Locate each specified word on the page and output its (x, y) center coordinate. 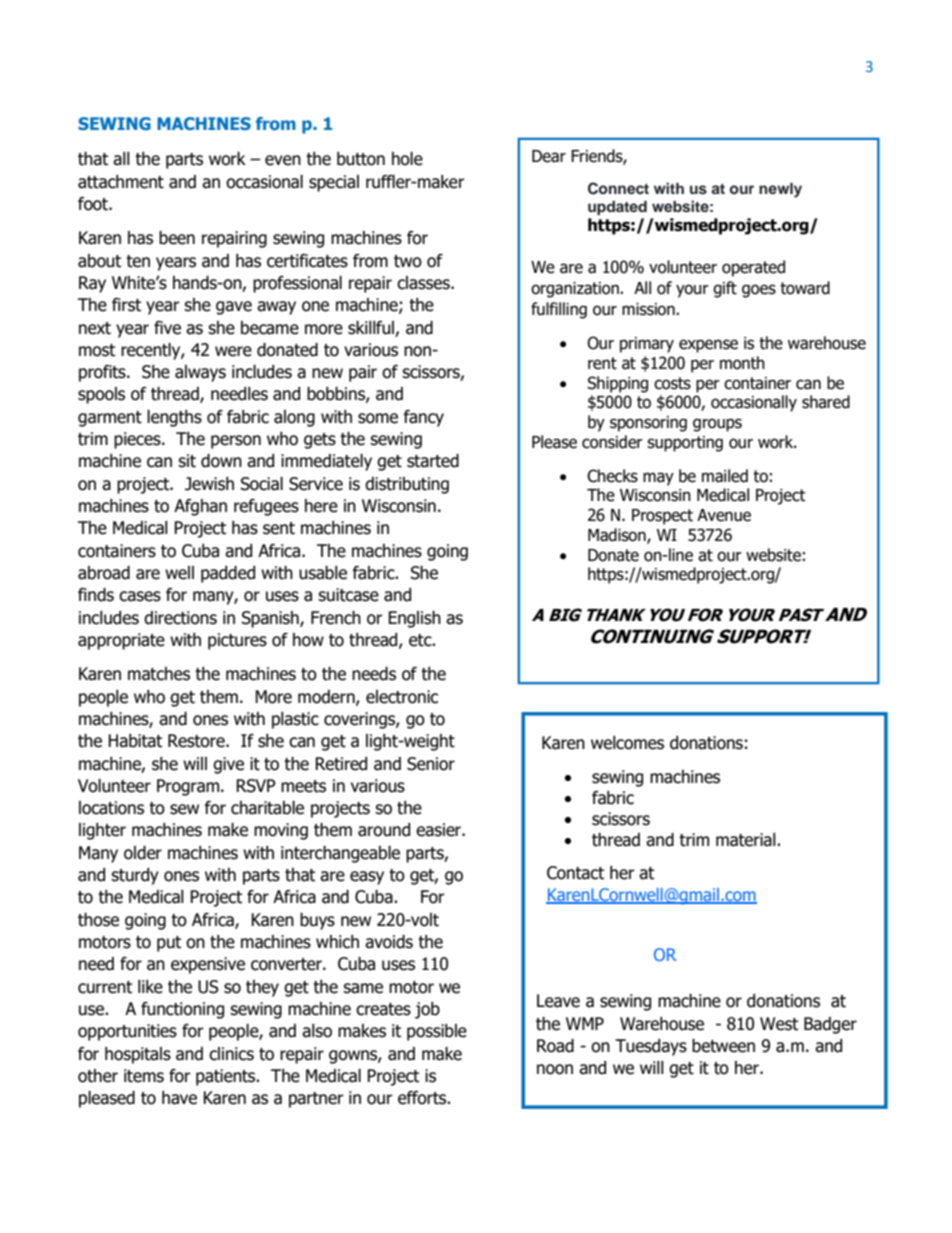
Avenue (724, 515)
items (144, 1076)
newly (780, 190)
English (414, 619)
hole (407, 159)
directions (180, 618)
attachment (121, 182)
